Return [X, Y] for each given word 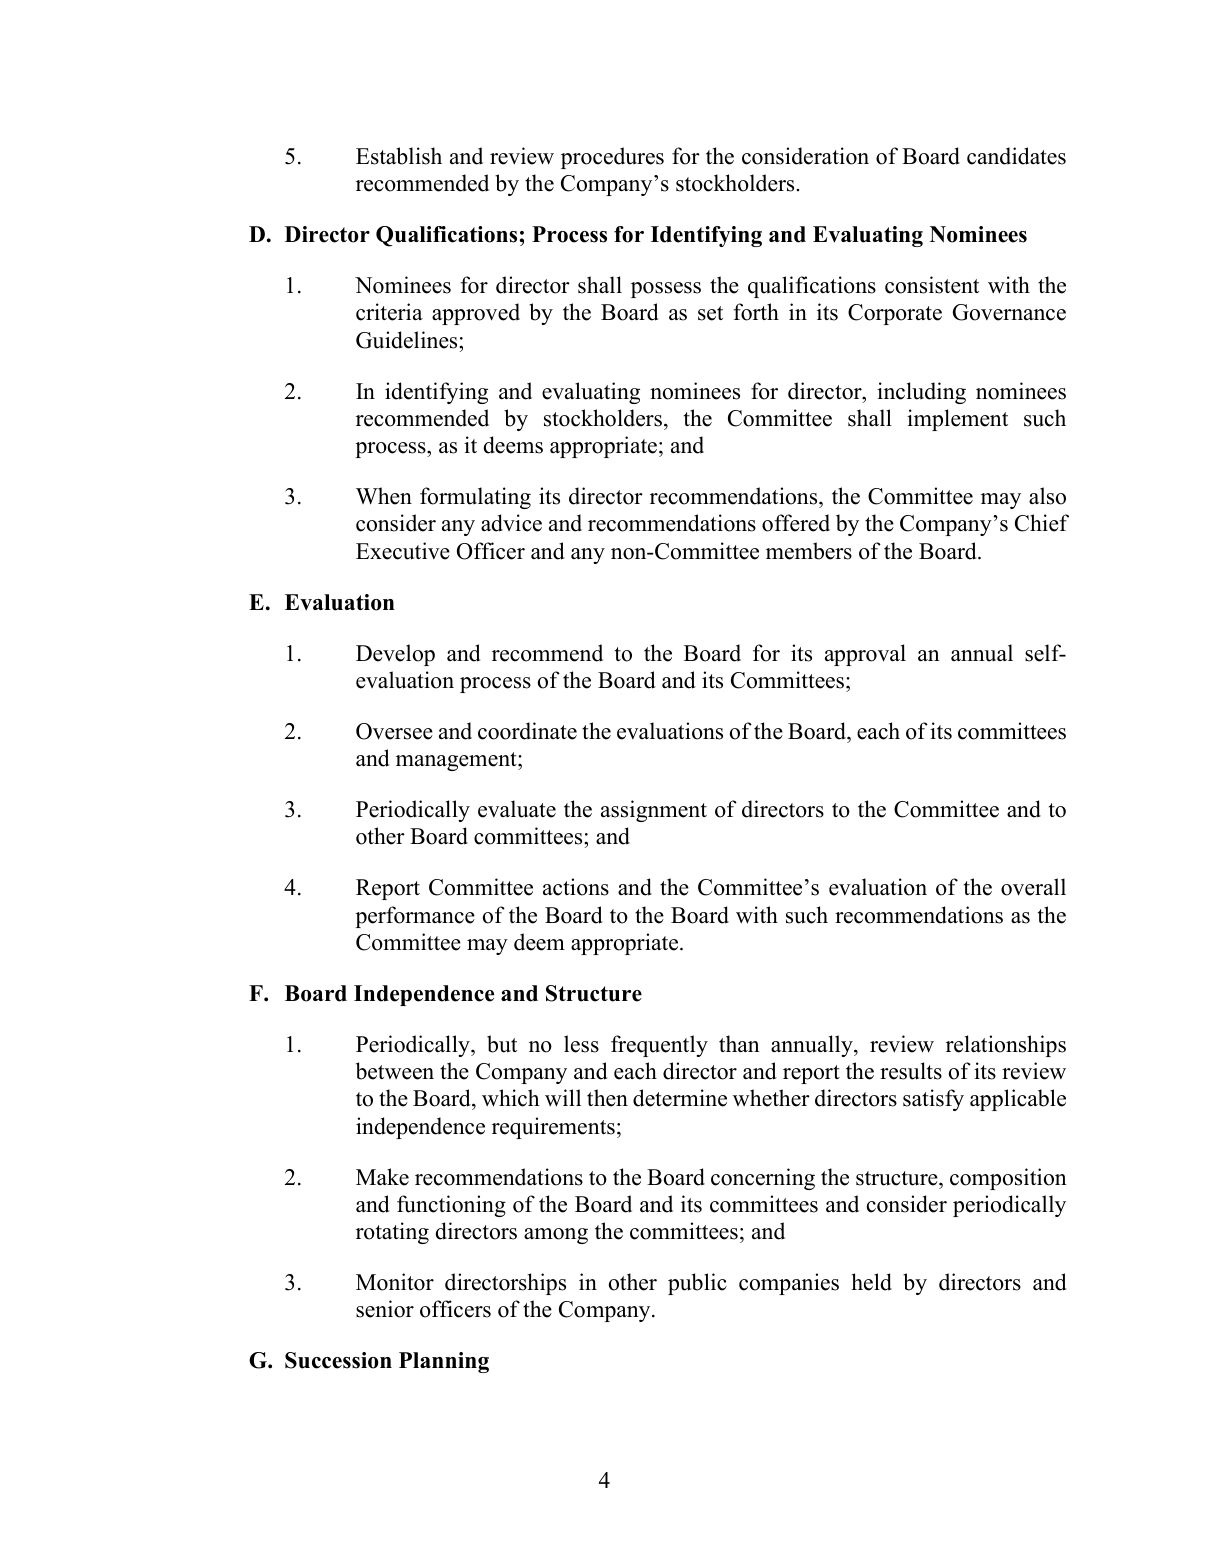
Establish [399, 156]
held [871, 1282]
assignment [654, 811]
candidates [1016, 156]
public [697, 1284]
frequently [659, 1046]
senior [385, 1309]
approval [865, 655]
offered [796, 523]
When [384, 496]
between [395, 1071]
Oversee [394, 731]
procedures [612, 158]
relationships [1006, 1046]
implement [957, 420]
